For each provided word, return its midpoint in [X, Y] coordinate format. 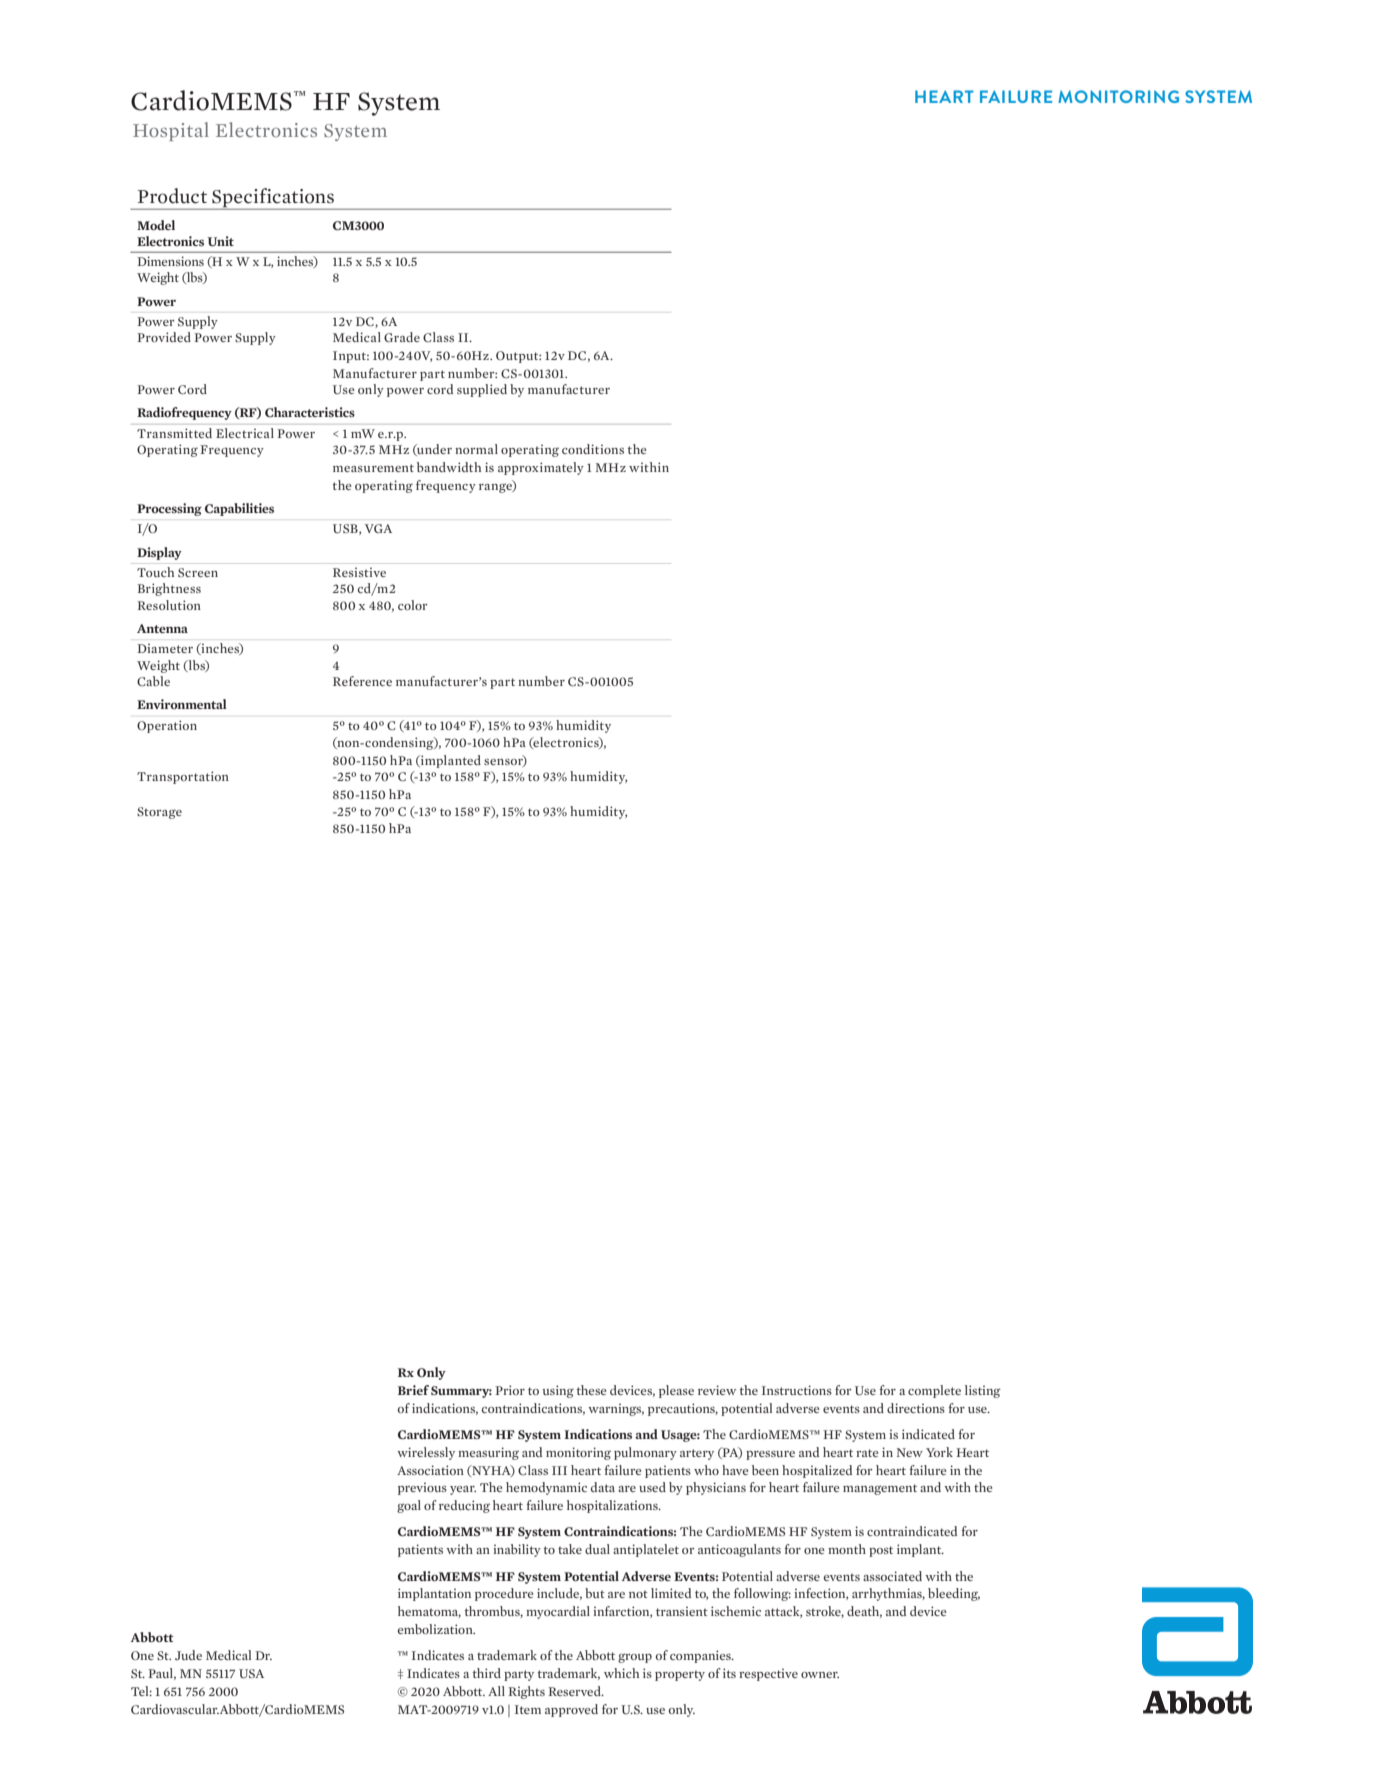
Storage [159, 813]
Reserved [575, 1691]
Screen [198, 572]
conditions [593, 449]
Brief [413, 1390]
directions [916, 1408]
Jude [188, 1655]
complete [934, 1391]
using [558, 1391]
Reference [362, 681]
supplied [482, 390]
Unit [220, 241]
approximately [541, 468]
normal [476, 449]
